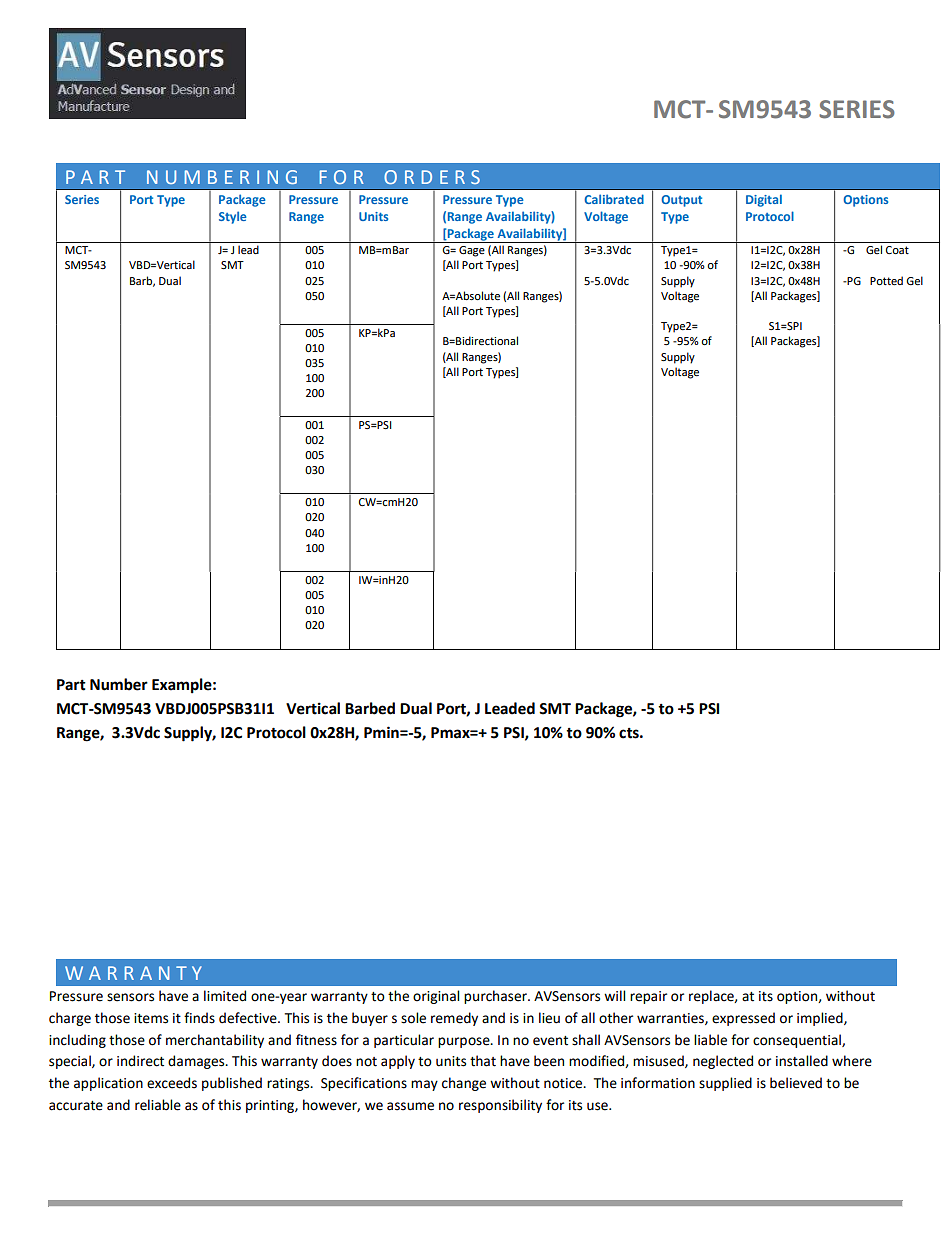  What do you see at coordinates (119, 684) in the document?
I see `Number` at bounding box center [119, 684].
